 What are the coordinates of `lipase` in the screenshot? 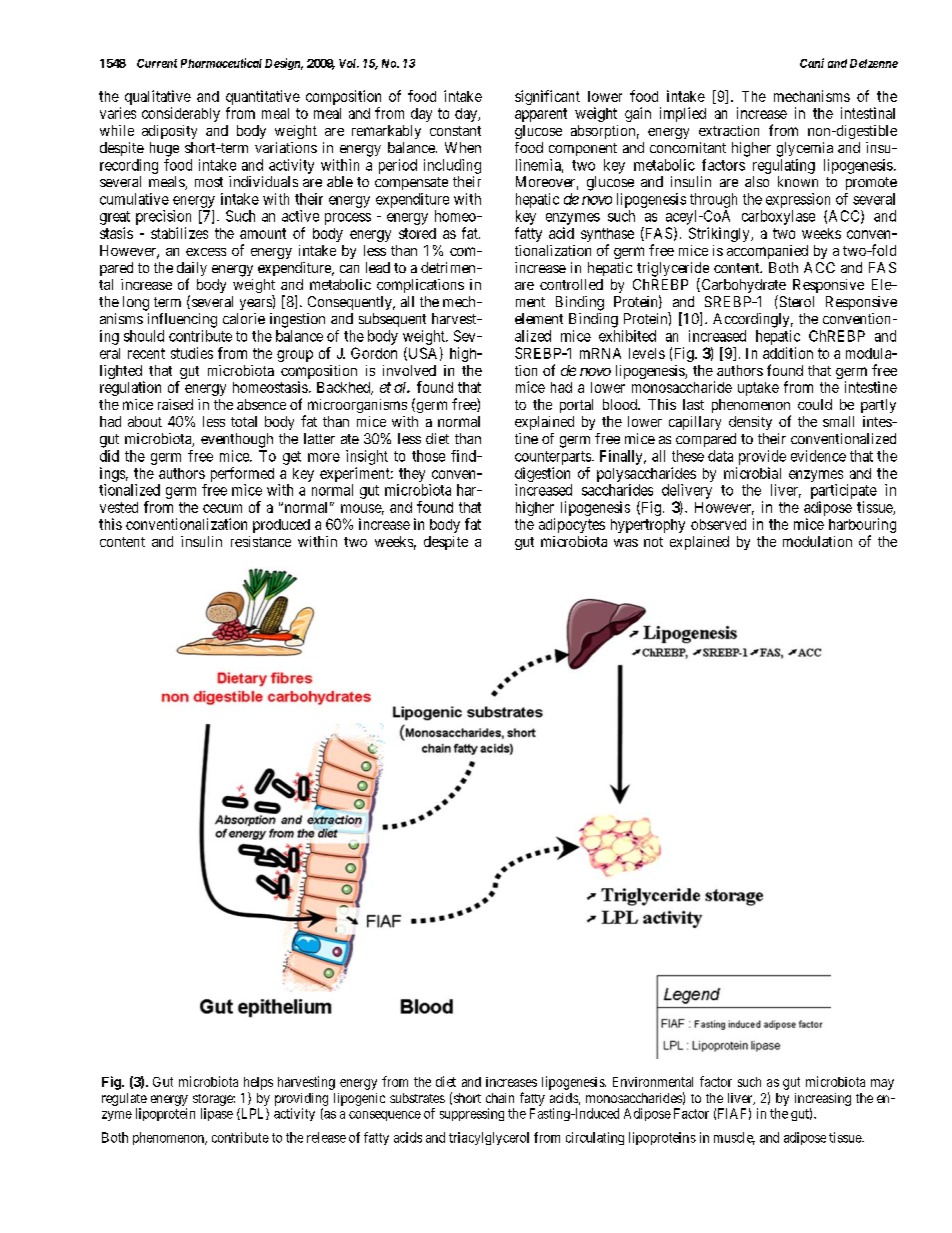 It's located at (217, 1114).
